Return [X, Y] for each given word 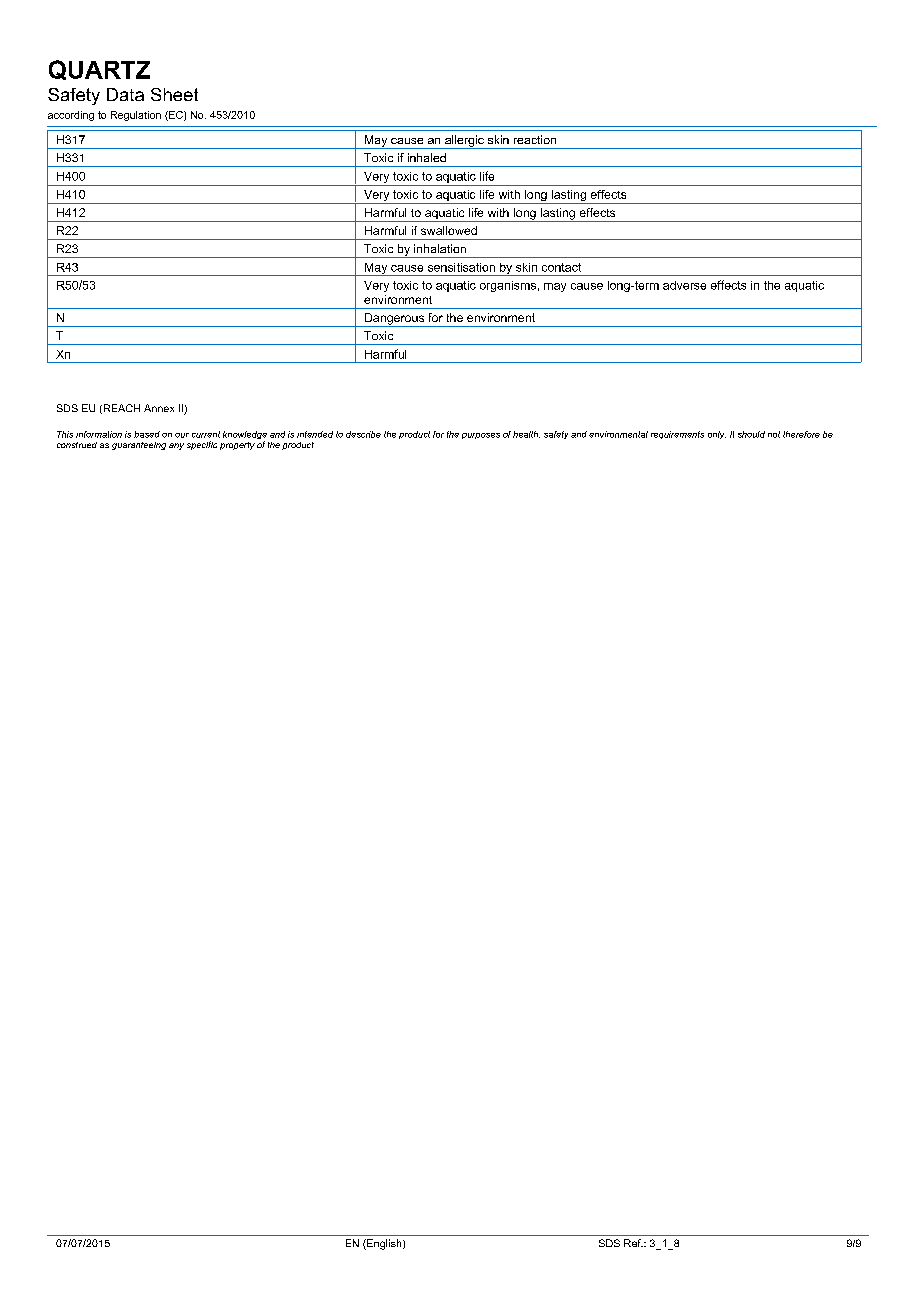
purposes [481, 436]
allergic [464, 142]
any [176, 446]
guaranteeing [139, 446]
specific [202, 445]
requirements [677, 435]
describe [363, 434]
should [751, 434]
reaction [535, 139]
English [384, 1244]
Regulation [136, 116]
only [717, 435]
